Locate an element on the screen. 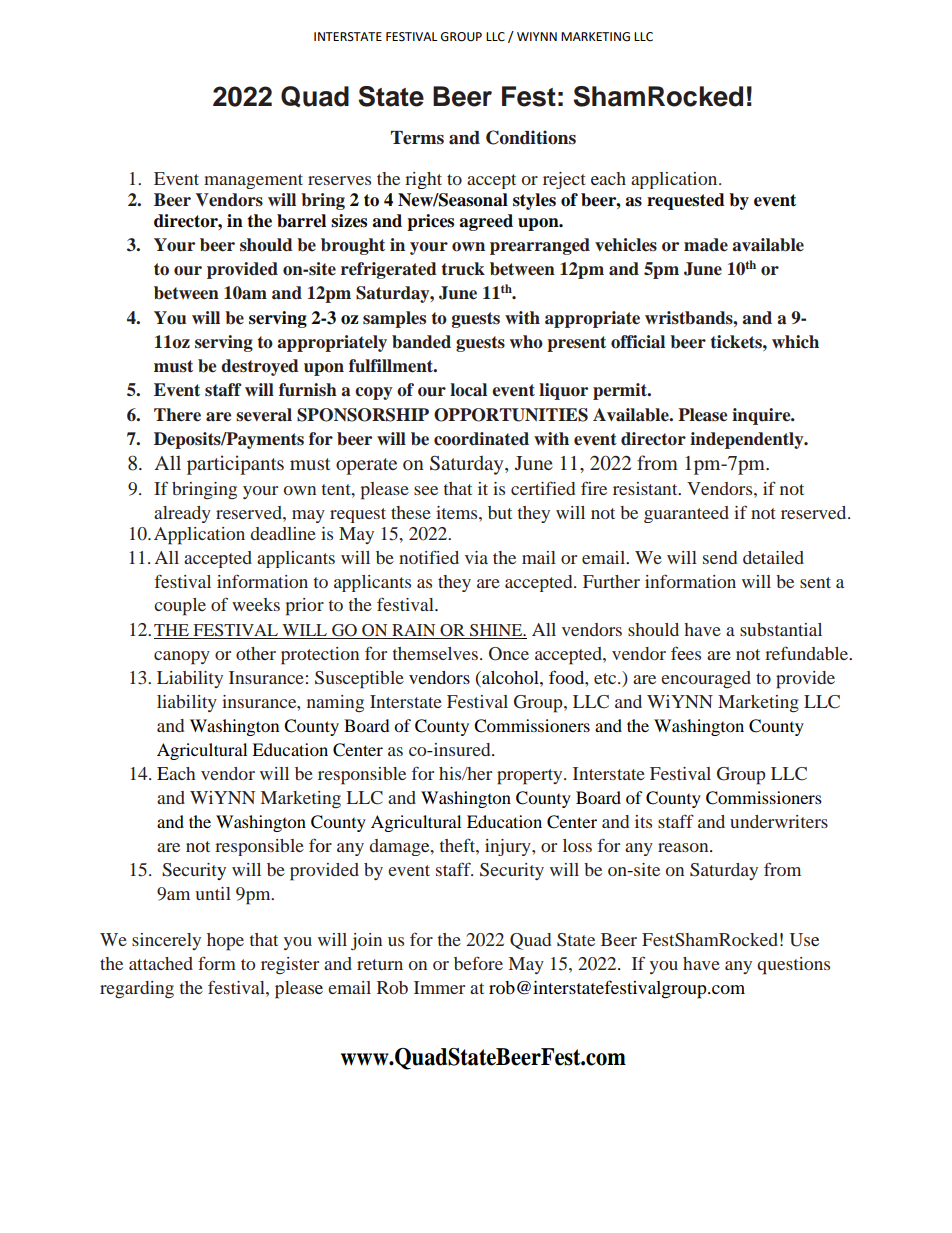 This screenshot has height=1233, width=952. Once is located at coordinates (509, 654).
